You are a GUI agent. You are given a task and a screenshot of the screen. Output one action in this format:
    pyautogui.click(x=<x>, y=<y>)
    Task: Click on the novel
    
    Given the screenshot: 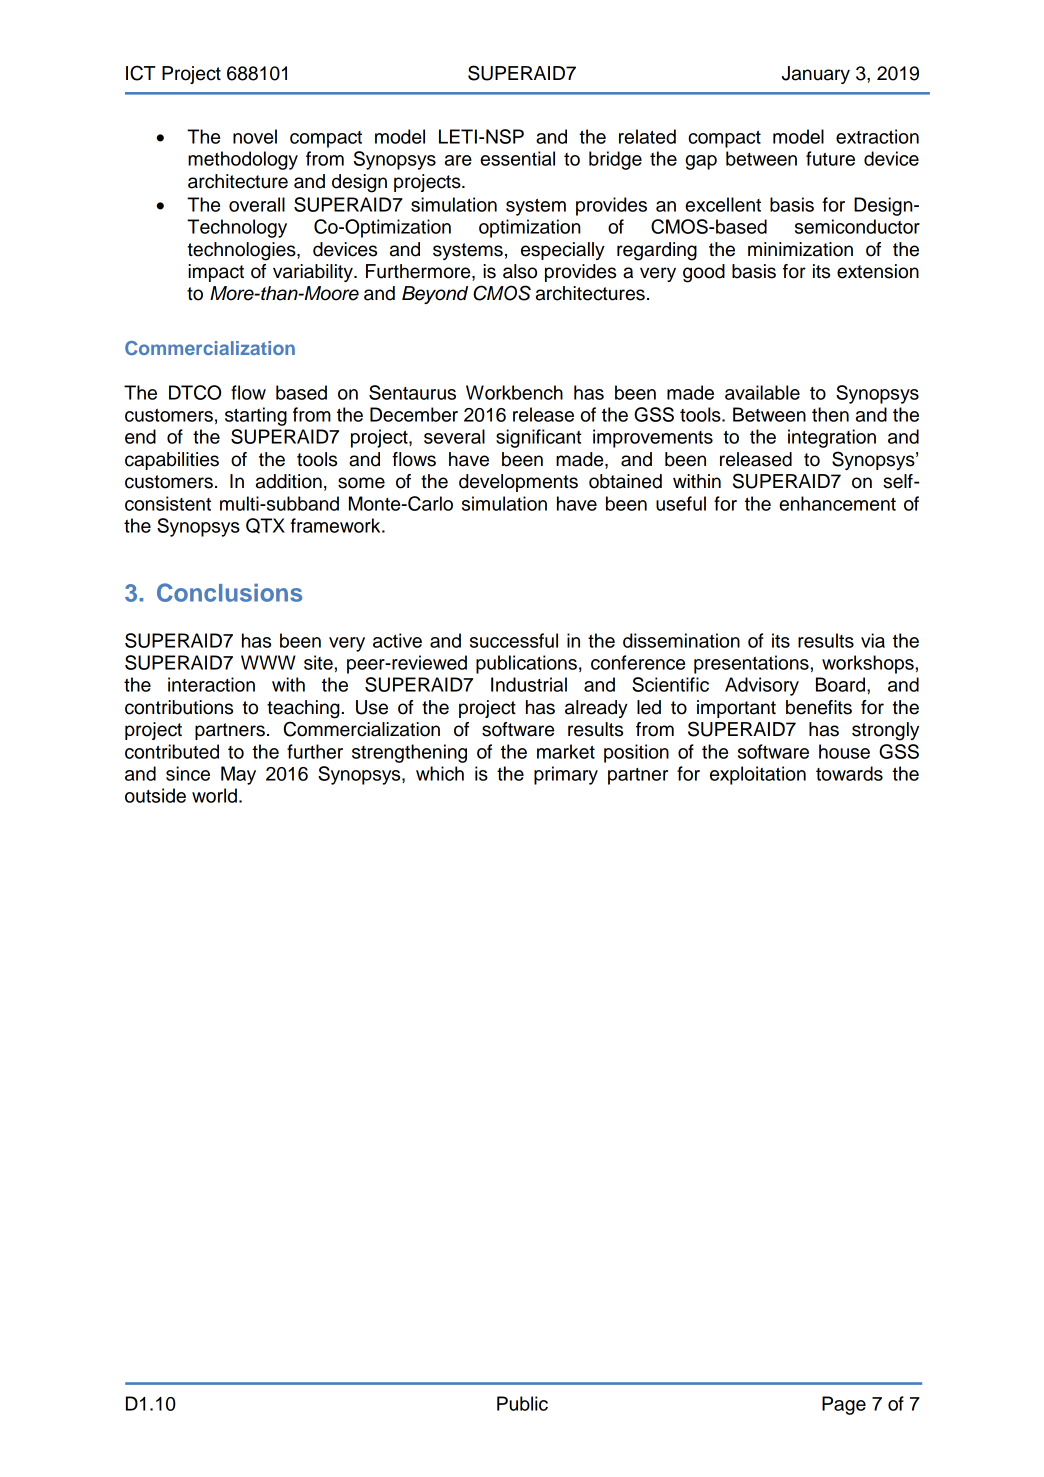 What is the action you would take?
    pyautogui.click(x=255, y=136)
